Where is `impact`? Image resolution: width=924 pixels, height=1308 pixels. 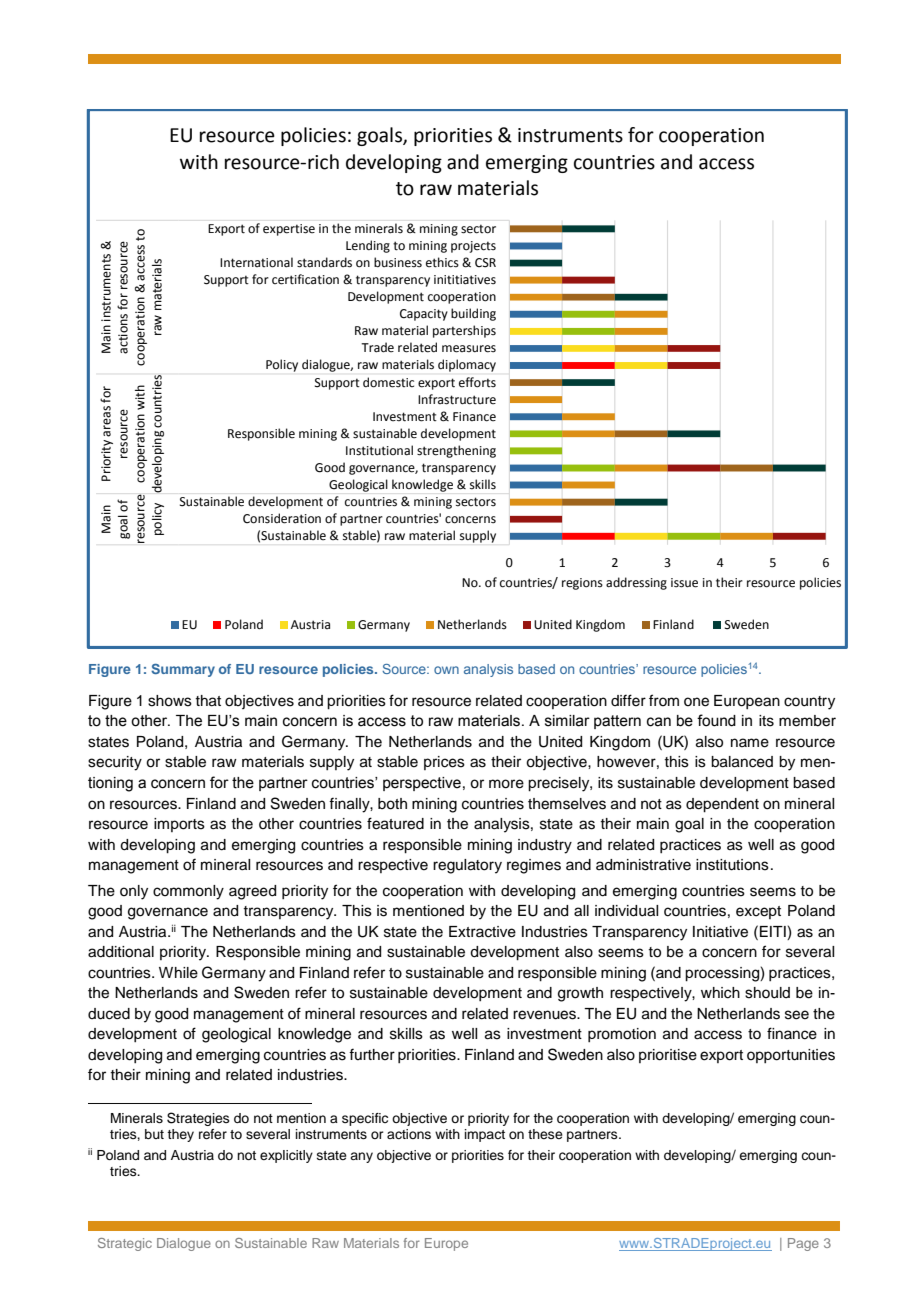 impact is located at coordinates (485, 1135).
